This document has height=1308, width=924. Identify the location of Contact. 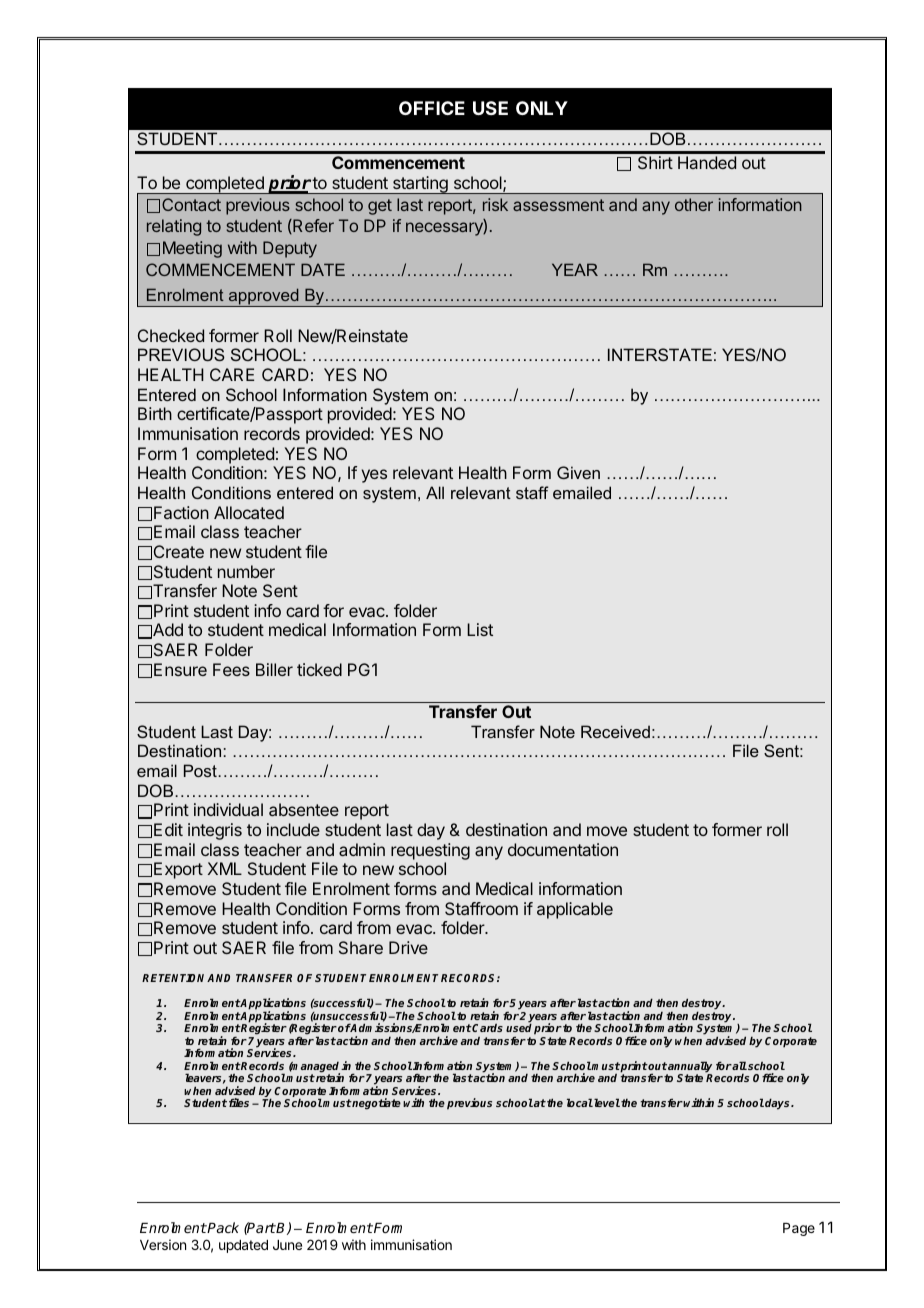
(191, 204).
